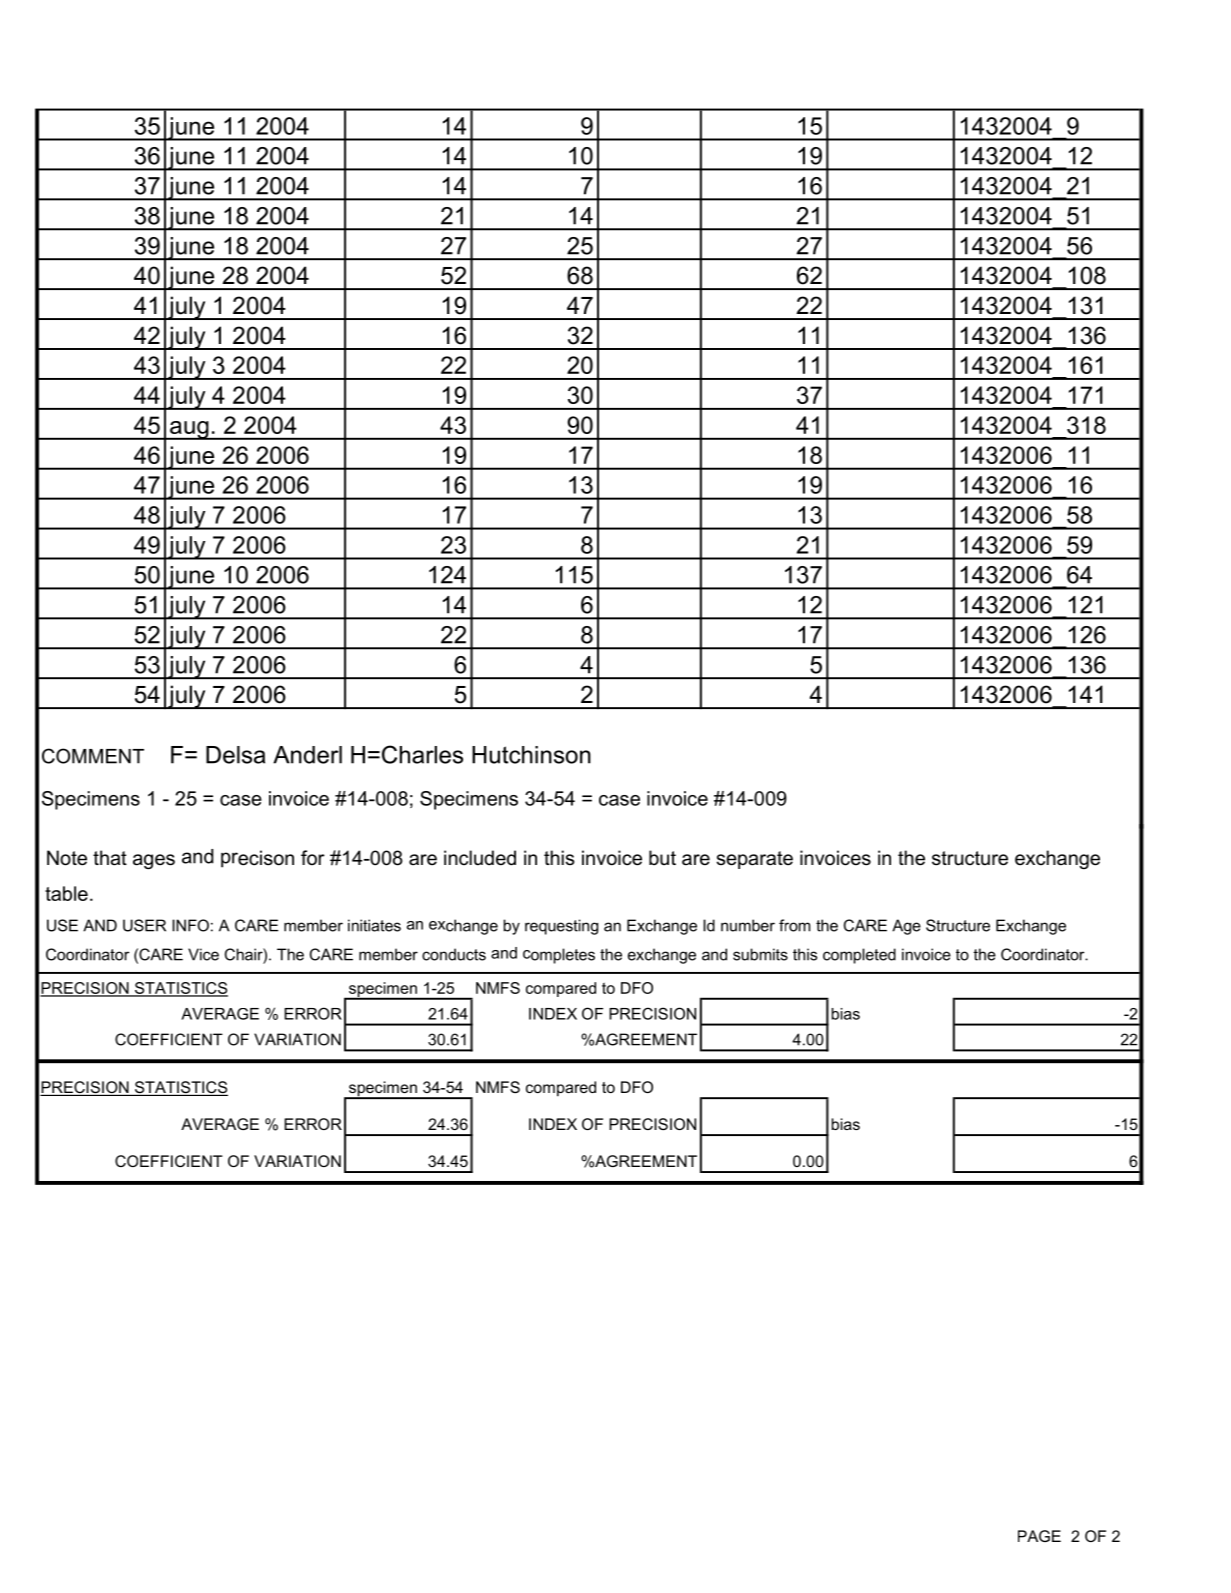 Image resolution: width=1231 pixels, height=1593 pixels. I want to click on separate, so click(754, 860).
